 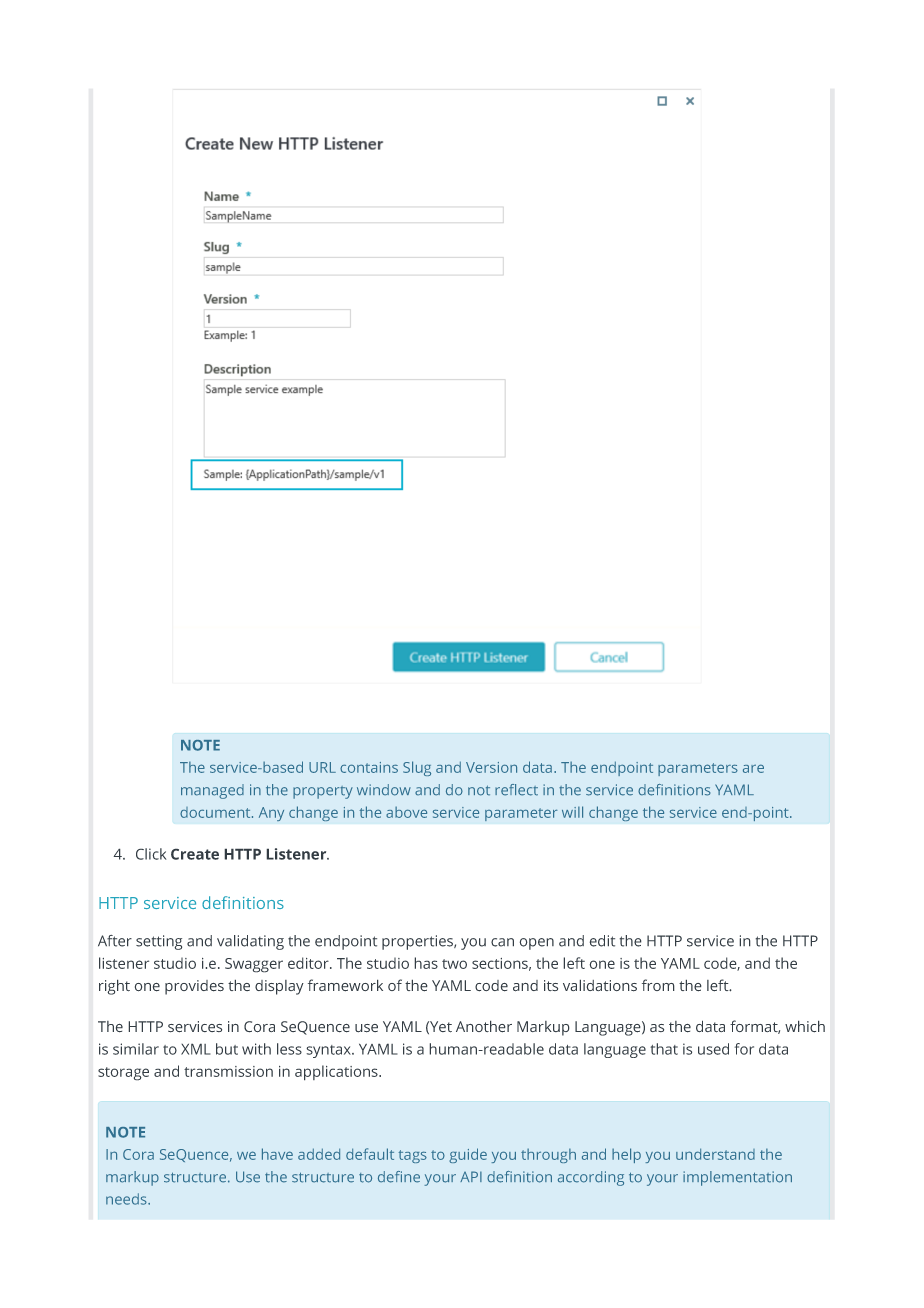 I want to click on setting, so click(x=159, y=942).
